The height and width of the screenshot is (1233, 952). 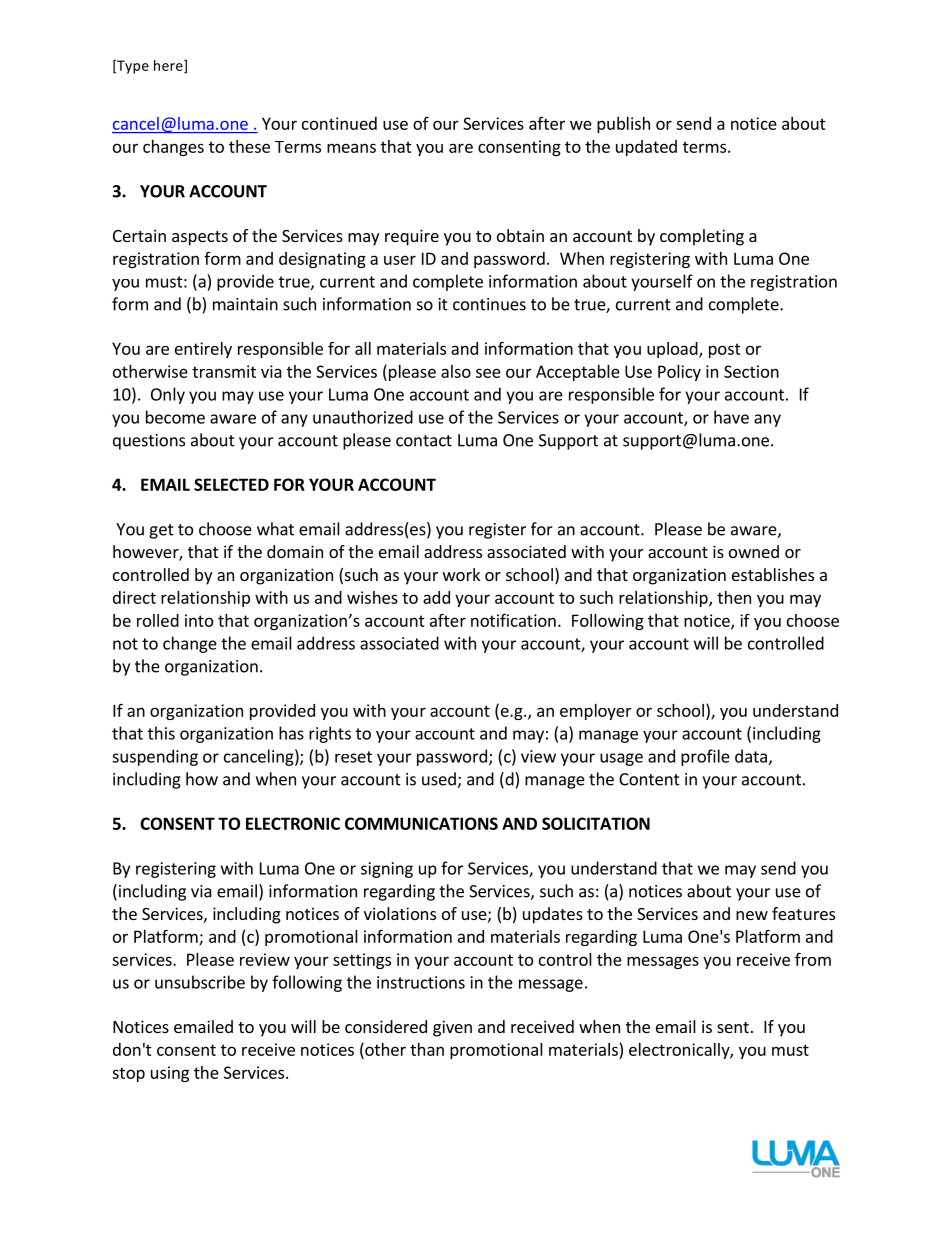 What do you see at coordinates (813, 959) in the screenshot?
I see `from` at bounding box center [813, 959].
